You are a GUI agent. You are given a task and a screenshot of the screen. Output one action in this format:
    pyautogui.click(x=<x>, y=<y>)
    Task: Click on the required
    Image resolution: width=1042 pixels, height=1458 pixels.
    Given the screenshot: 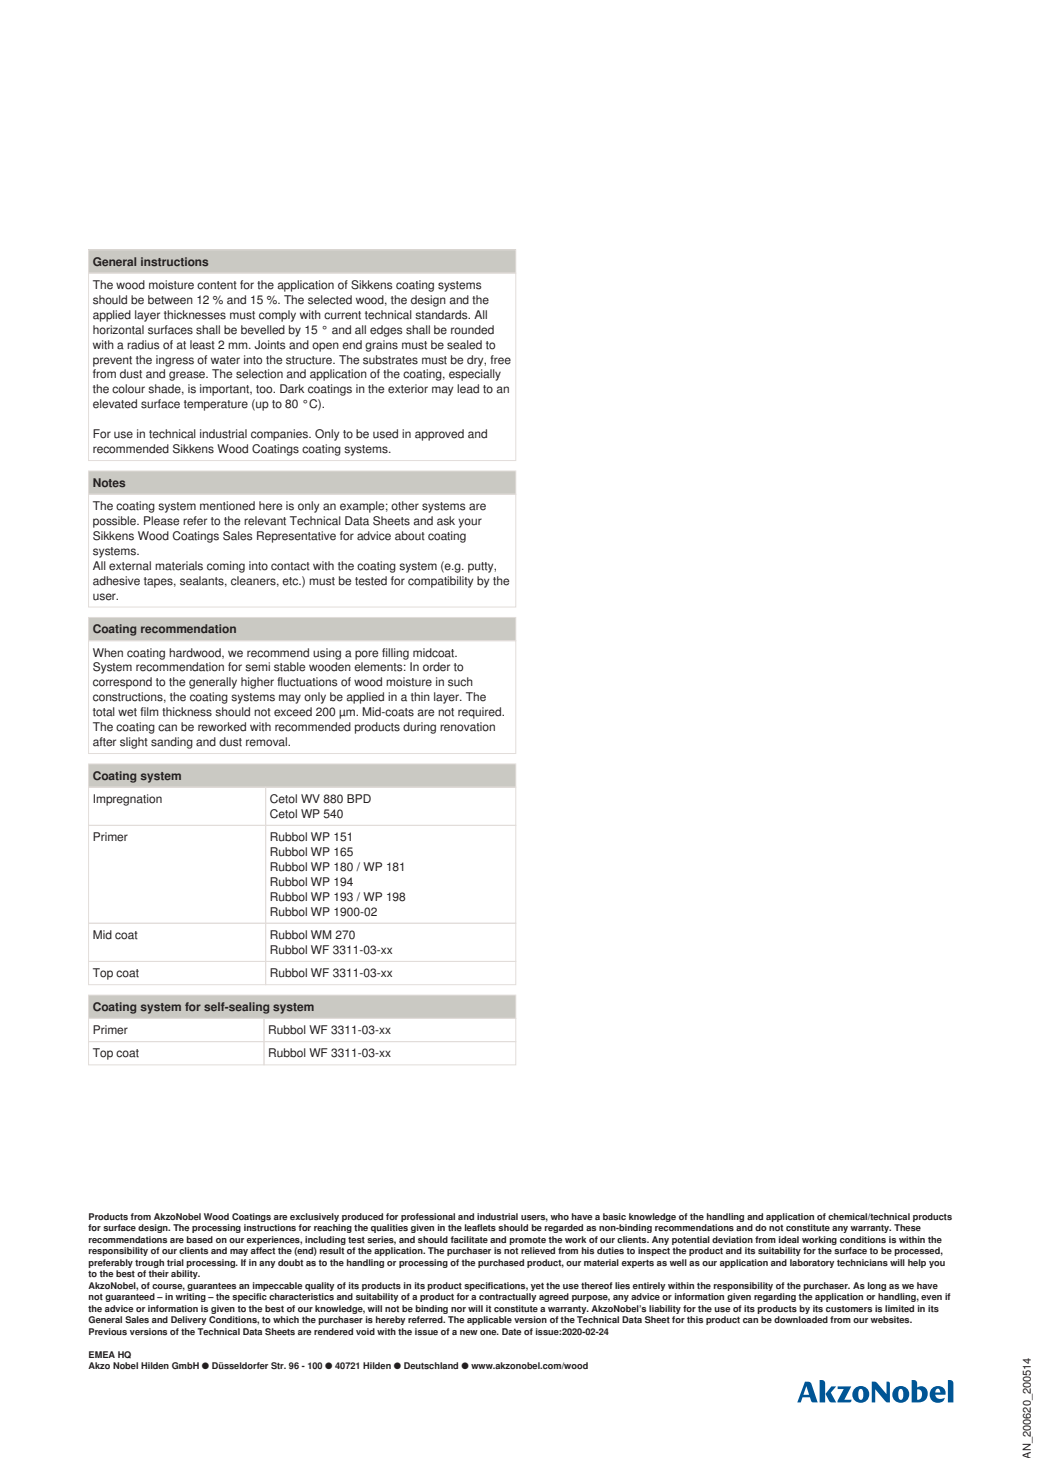 What is the action you would take?
    pyautogui.click(x=481, y=713)
